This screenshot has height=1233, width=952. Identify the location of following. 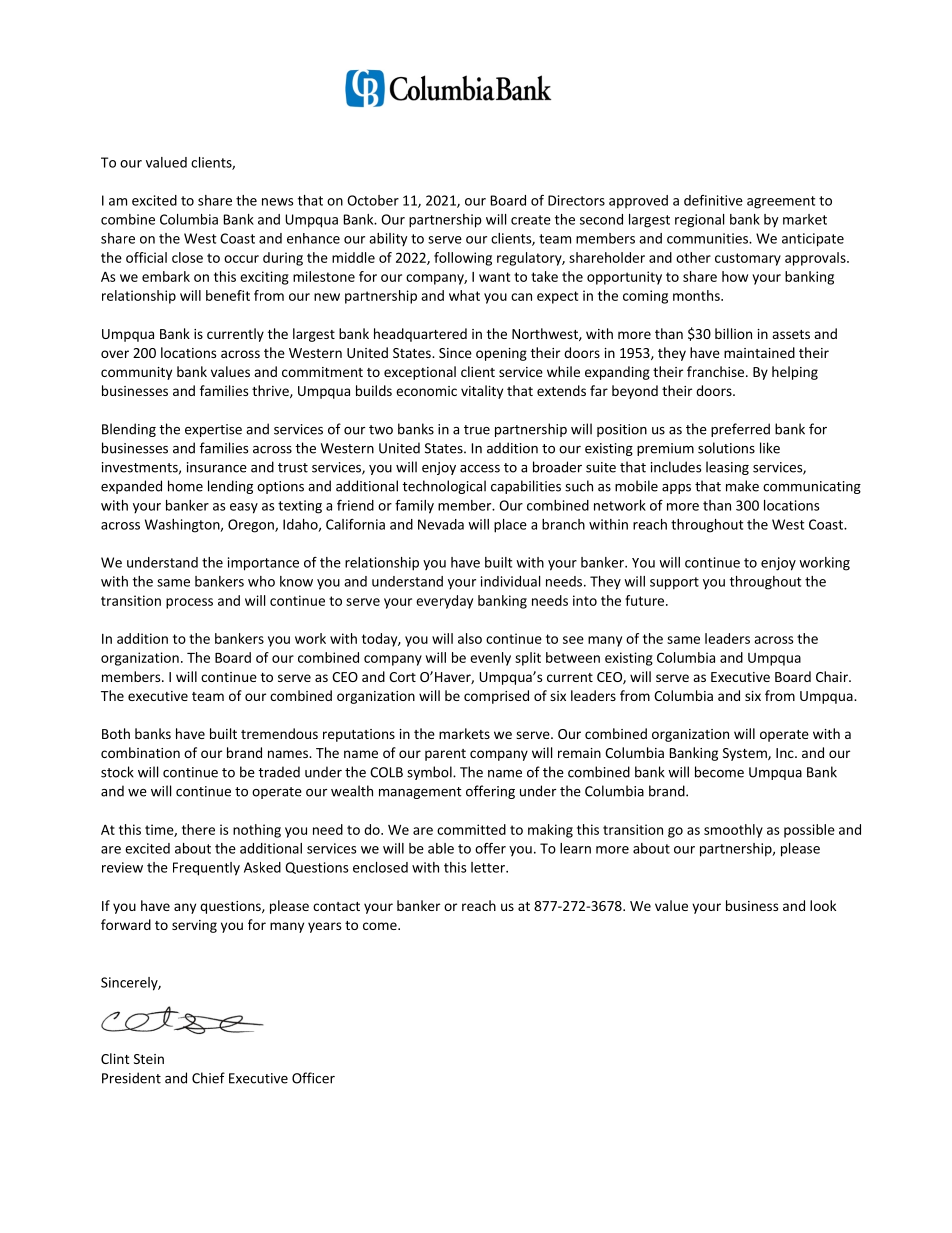
(463, 259).
